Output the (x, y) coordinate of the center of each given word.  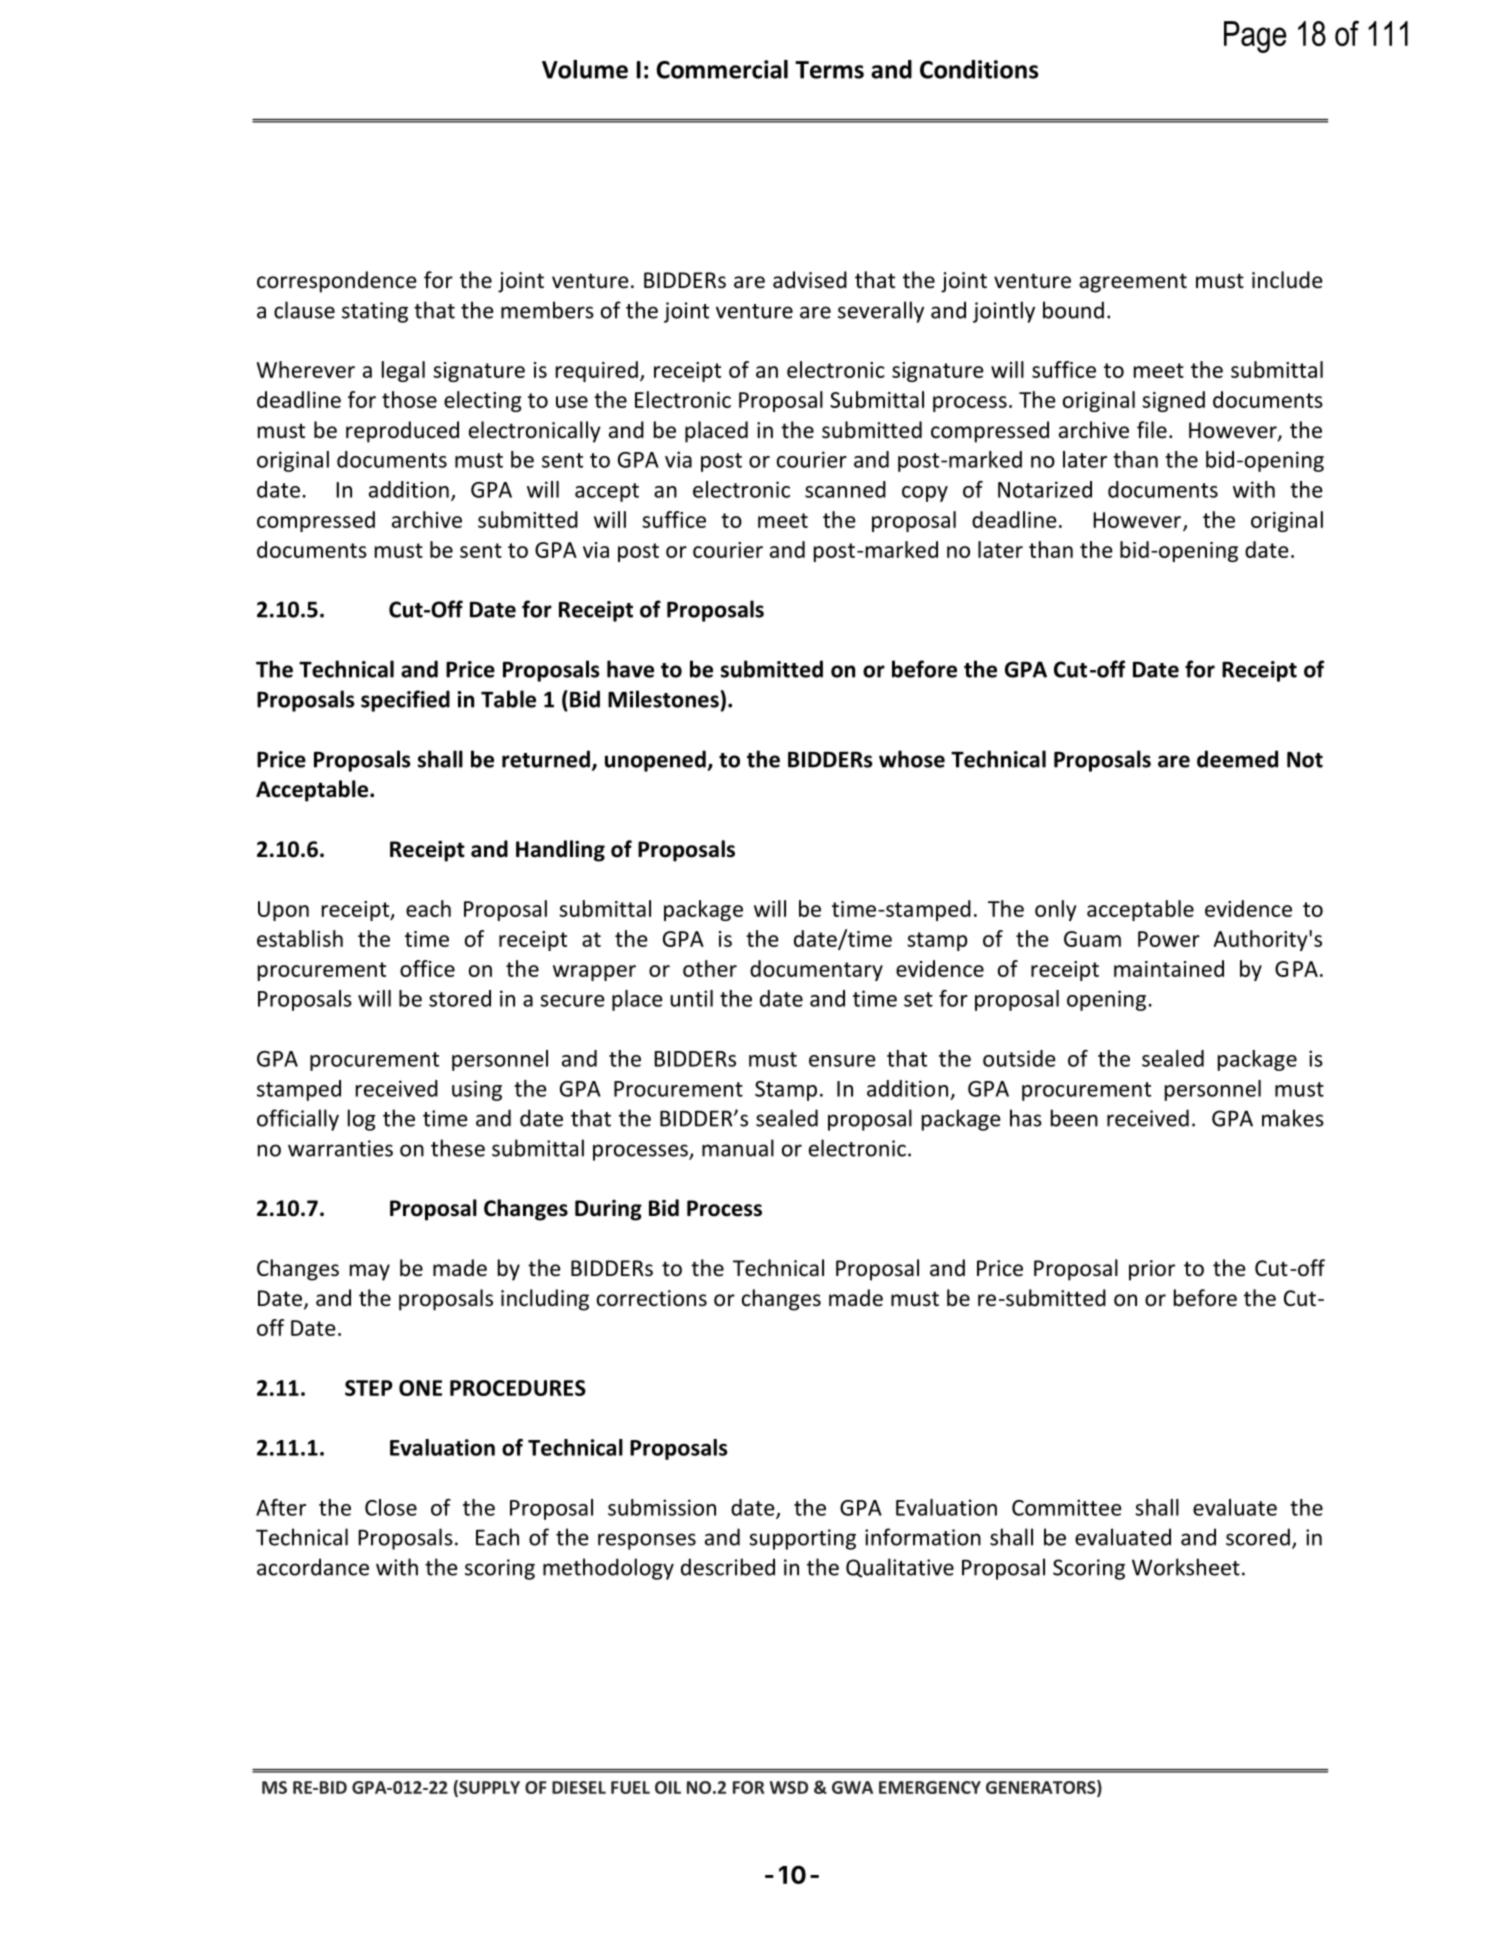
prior (1152, 1270)
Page (1255, 37)
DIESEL (579, 1787)
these (458, 1148)
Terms (829, 70)
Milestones (663, 699)
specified (405, 701)
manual (738, 1148)
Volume (585, 69)
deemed (1237, 759)
